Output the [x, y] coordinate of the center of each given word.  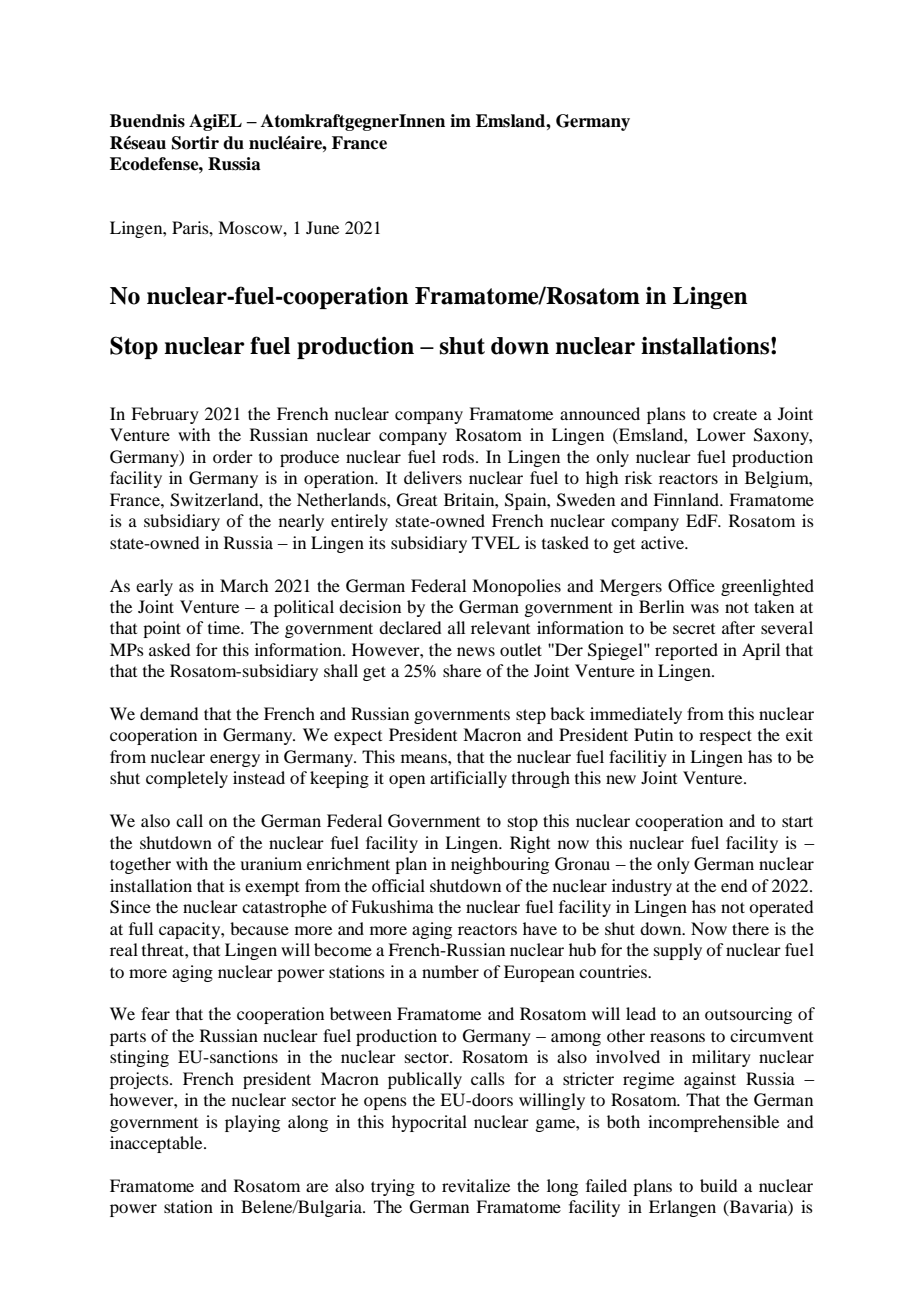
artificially [468, 779]
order [233, 456]
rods [459, 456]
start [797, 821]
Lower [721, 434]
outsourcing [748, 1015]
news [476, 651]
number [450, 971]
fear [155, 1013]
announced [600, 413]
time [225, 627]
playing [252, 1123]
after [738, 627]
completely [187, 779]
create [735, 414]
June [322, 227]
